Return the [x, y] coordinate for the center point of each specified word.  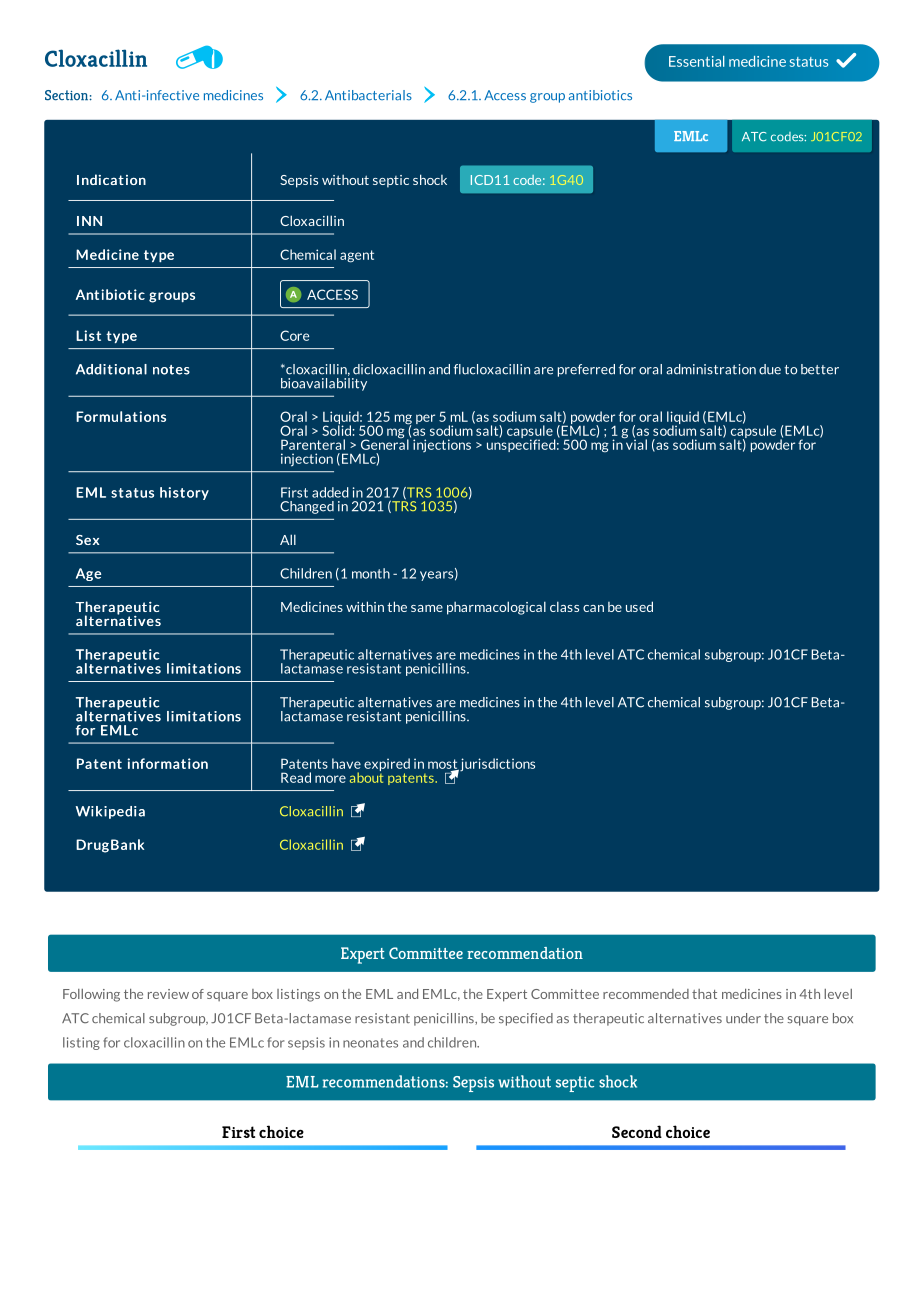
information [167, 763]
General [386, 443]
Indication [111, 179]
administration [711, 369]
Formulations [121, 416]
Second [637, 1131]
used [639, 606]
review [168, 994]
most [443, 765]
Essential [697, 61]
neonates [370, 1043]
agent [357, 256]
